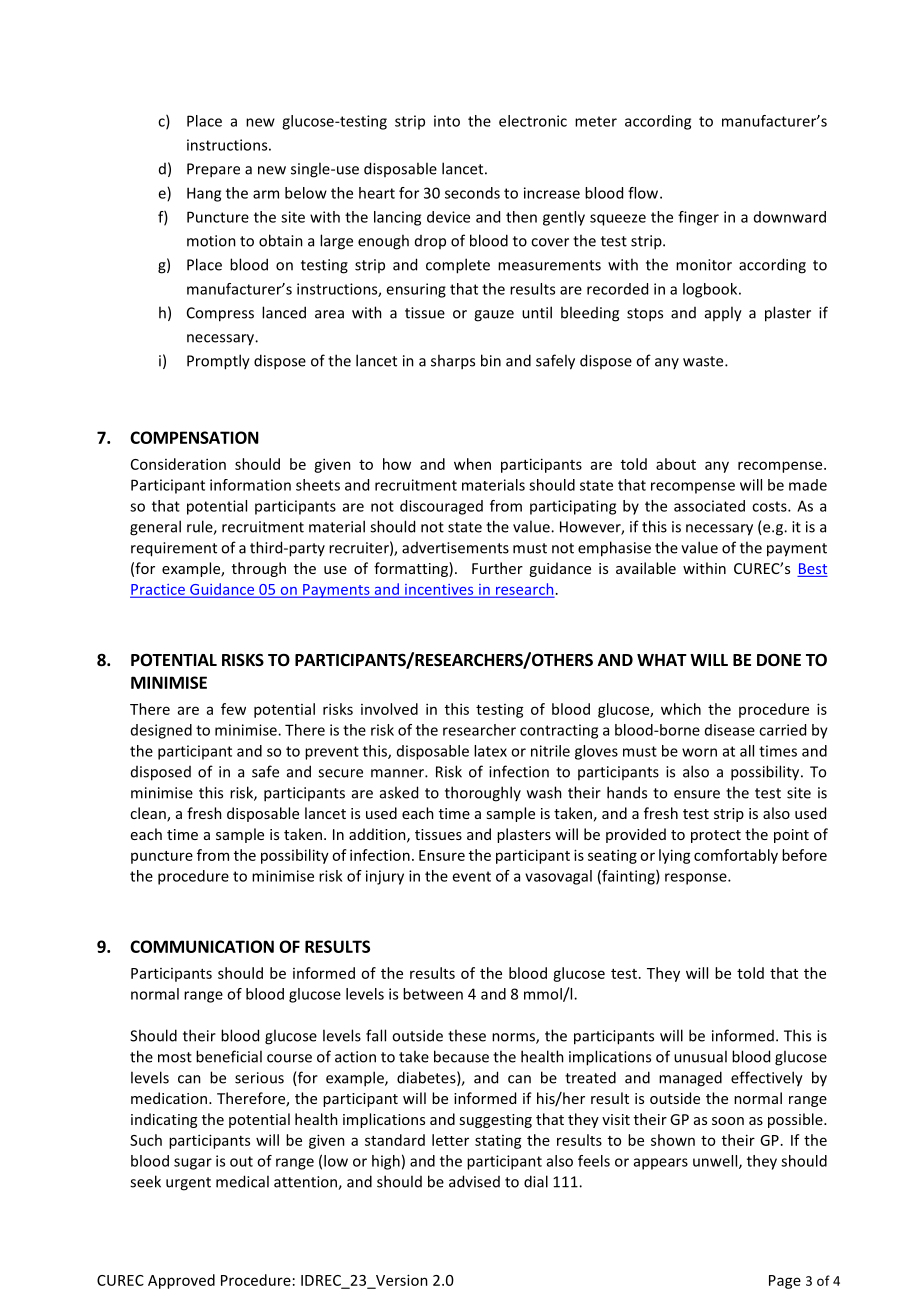 The image size is (924, 1308). What do you see at coordinates (474, 1181) in the document?
I see `advised` at bounding box center [474, 1181].
